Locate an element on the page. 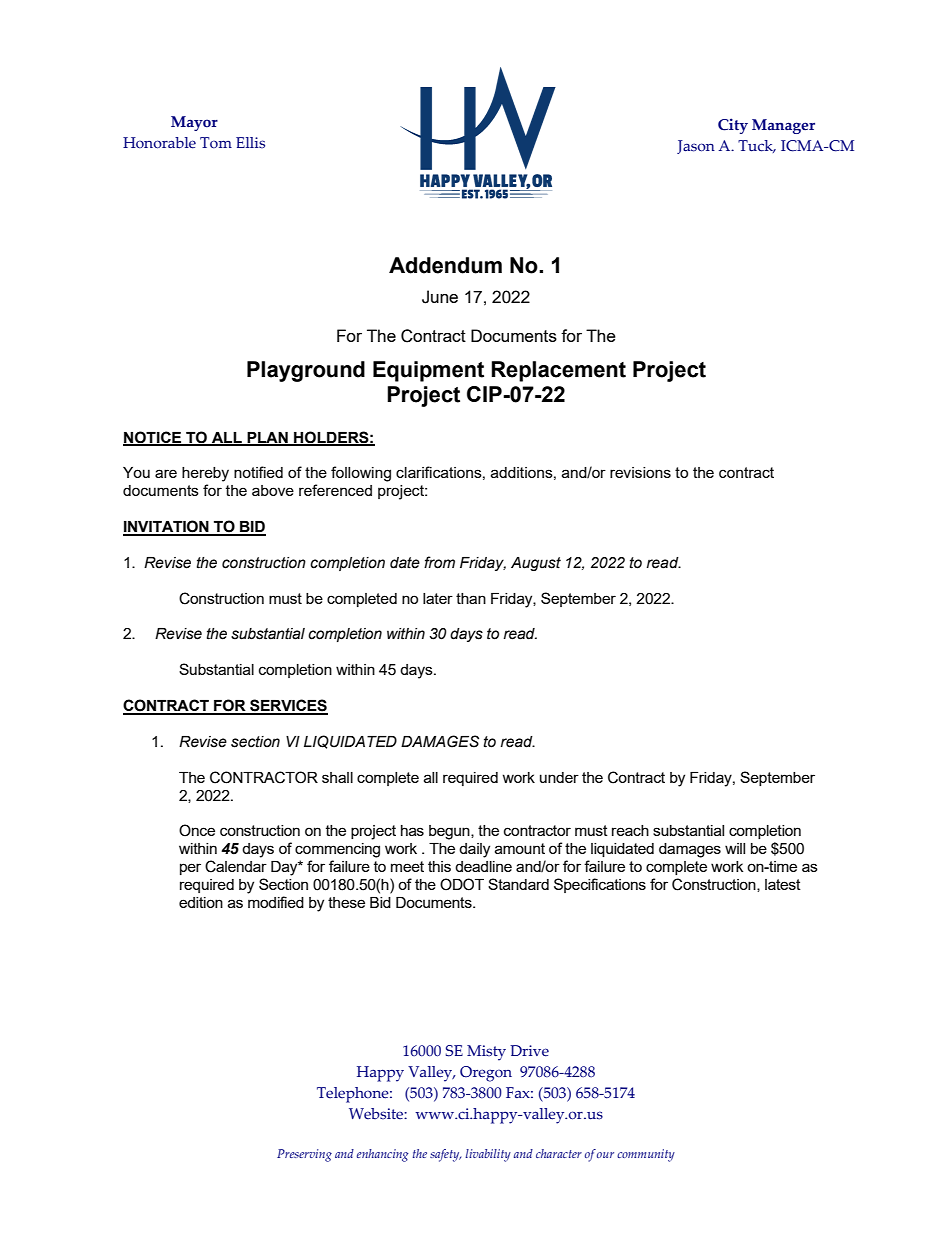  August is located at coordinates (536, 564).
